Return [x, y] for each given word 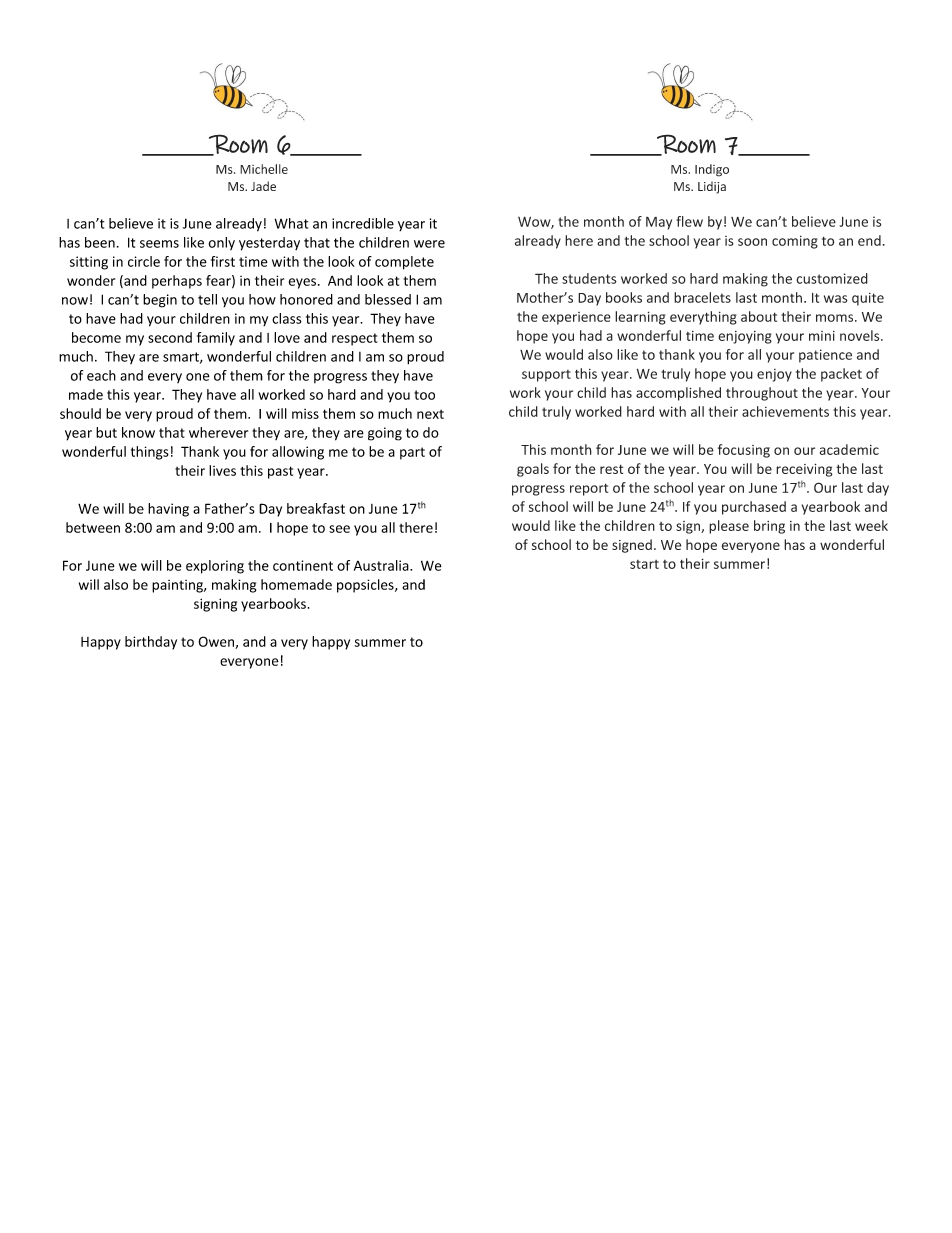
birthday [151, 643]
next [430, 414]
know [138, 432]
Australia [382, 565]
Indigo [712, 170]
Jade [263, 186]
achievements [785, 411]
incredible [363, 223]
